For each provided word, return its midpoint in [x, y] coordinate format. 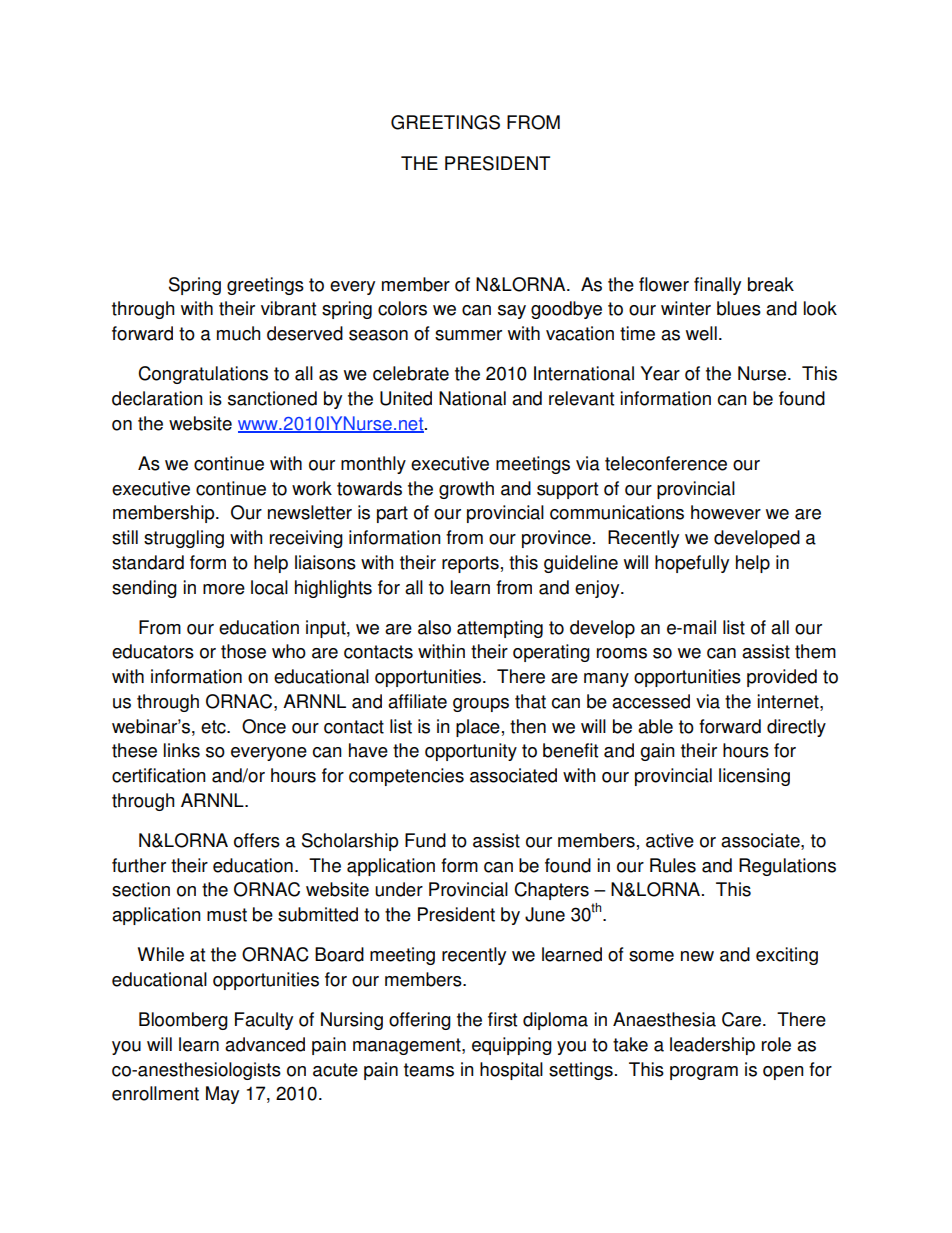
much [238, 333]
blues [739, 308]
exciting [787, 956]
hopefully [692, 564]
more [224, 589]
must [227, 915]
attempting [500, 629]
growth [466, 490]
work [312, 488]
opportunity [471, 752]
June [545, 914]
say [512, 312]
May [222, 1095]
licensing [754, 777]
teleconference [666, 463]
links [182, 750]
